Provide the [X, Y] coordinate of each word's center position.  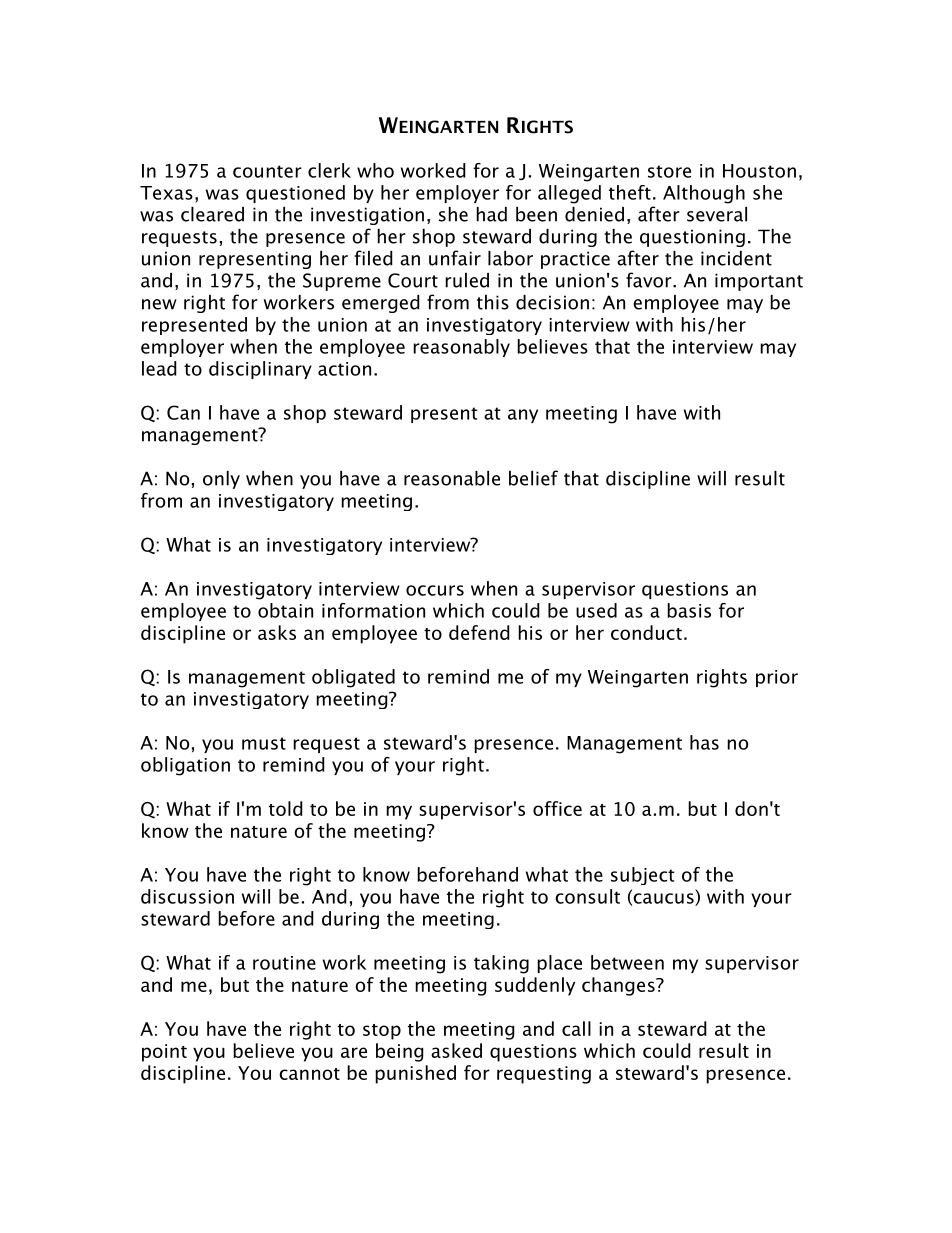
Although [704, 194]
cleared [212, 214]
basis [689, 610]
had [491, 214]
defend [479, 632]
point [164, 1053]
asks [277, 632]
